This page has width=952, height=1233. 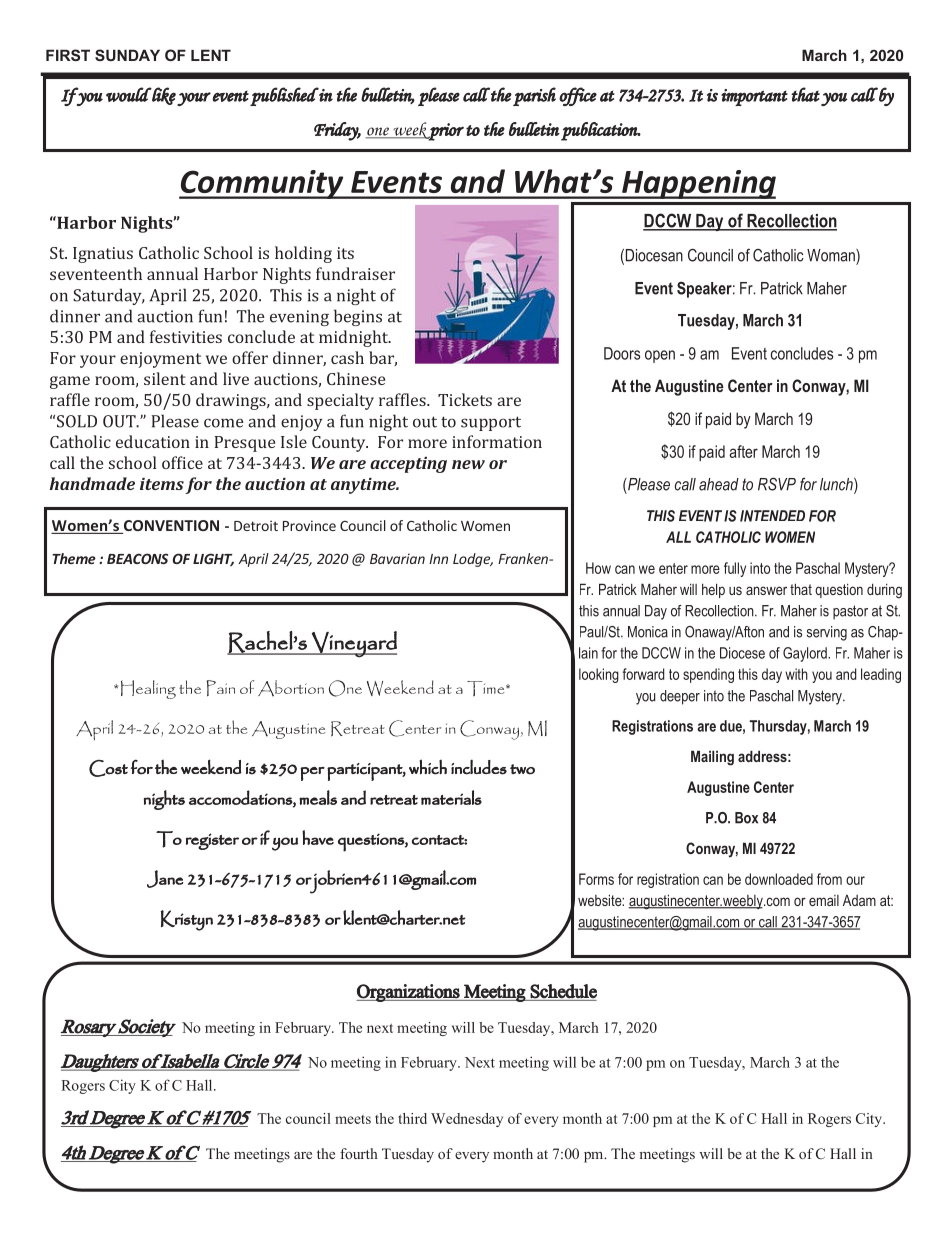 What do you see at coordinates (473, 560) in the page?
I see `Lodge` at bounding box center [473, 560].
